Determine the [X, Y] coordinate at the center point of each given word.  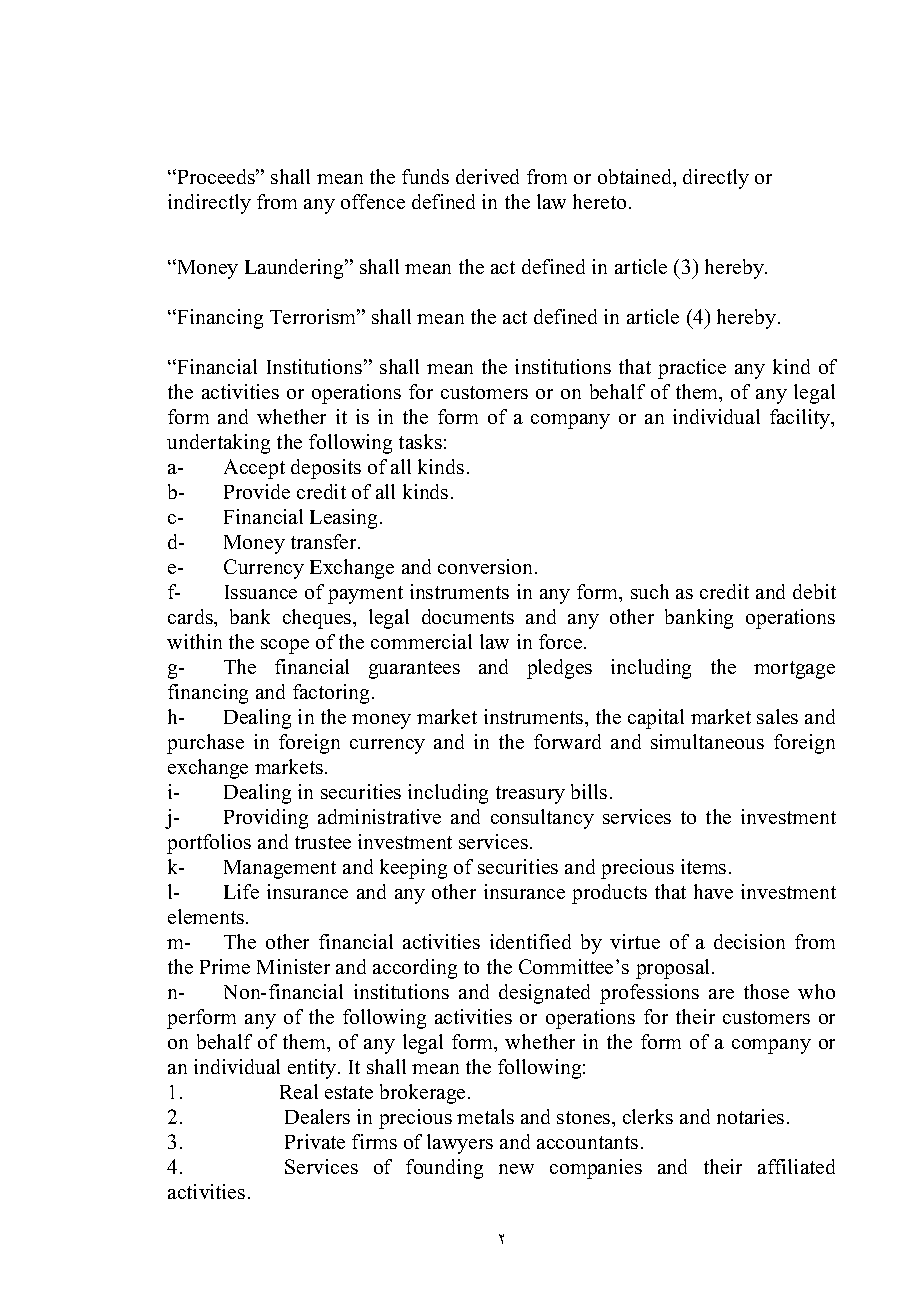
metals [485, 1116]
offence [373, 201]
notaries [750, 1116]
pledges [559, 669]
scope [285, 646]
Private [315, 1141]
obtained [636, 178]
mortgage [794, 670]
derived [487, 176]
